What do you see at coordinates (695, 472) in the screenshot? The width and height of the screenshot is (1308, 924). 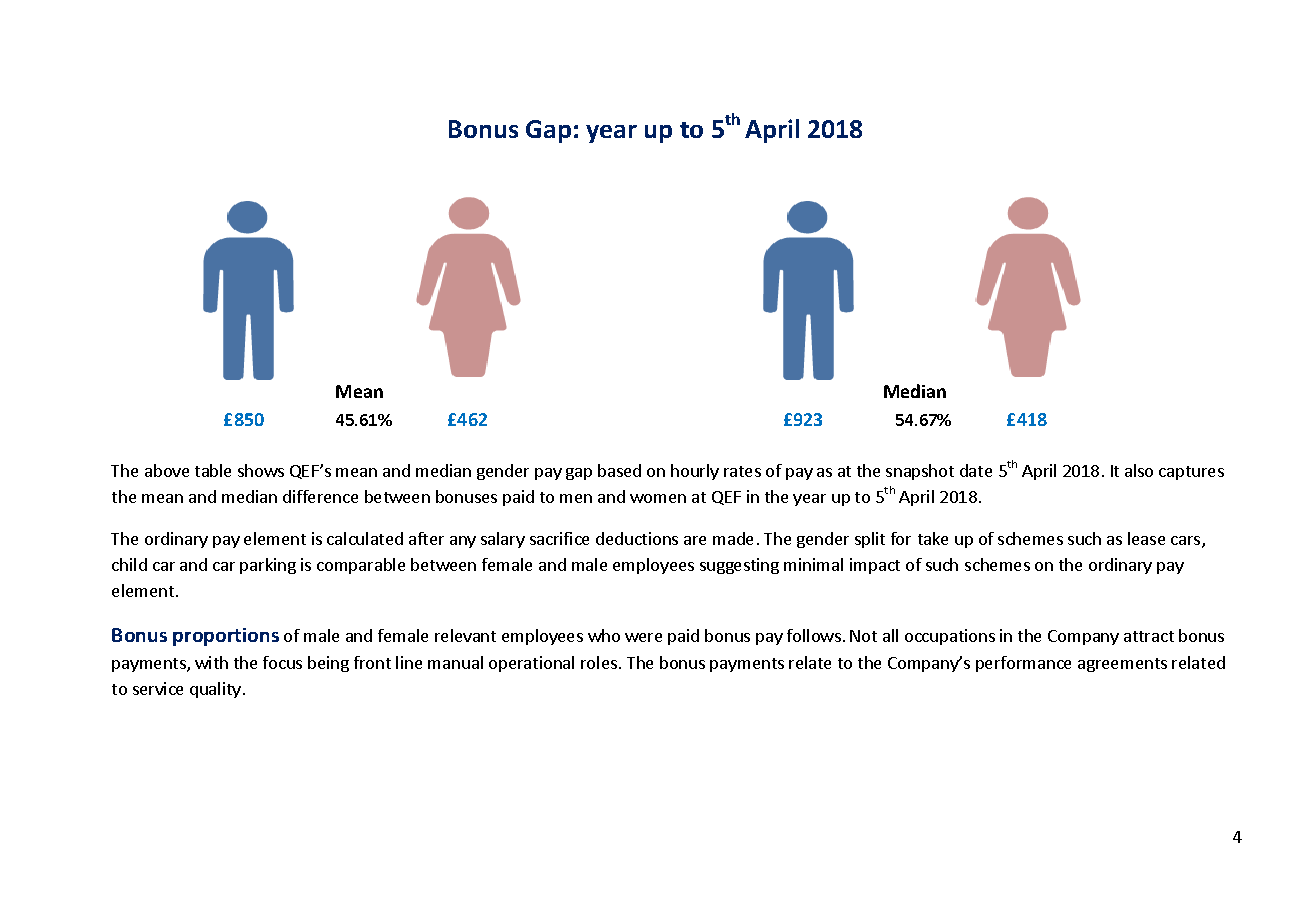 I see `hourly` at bounding box center [695, 472].
